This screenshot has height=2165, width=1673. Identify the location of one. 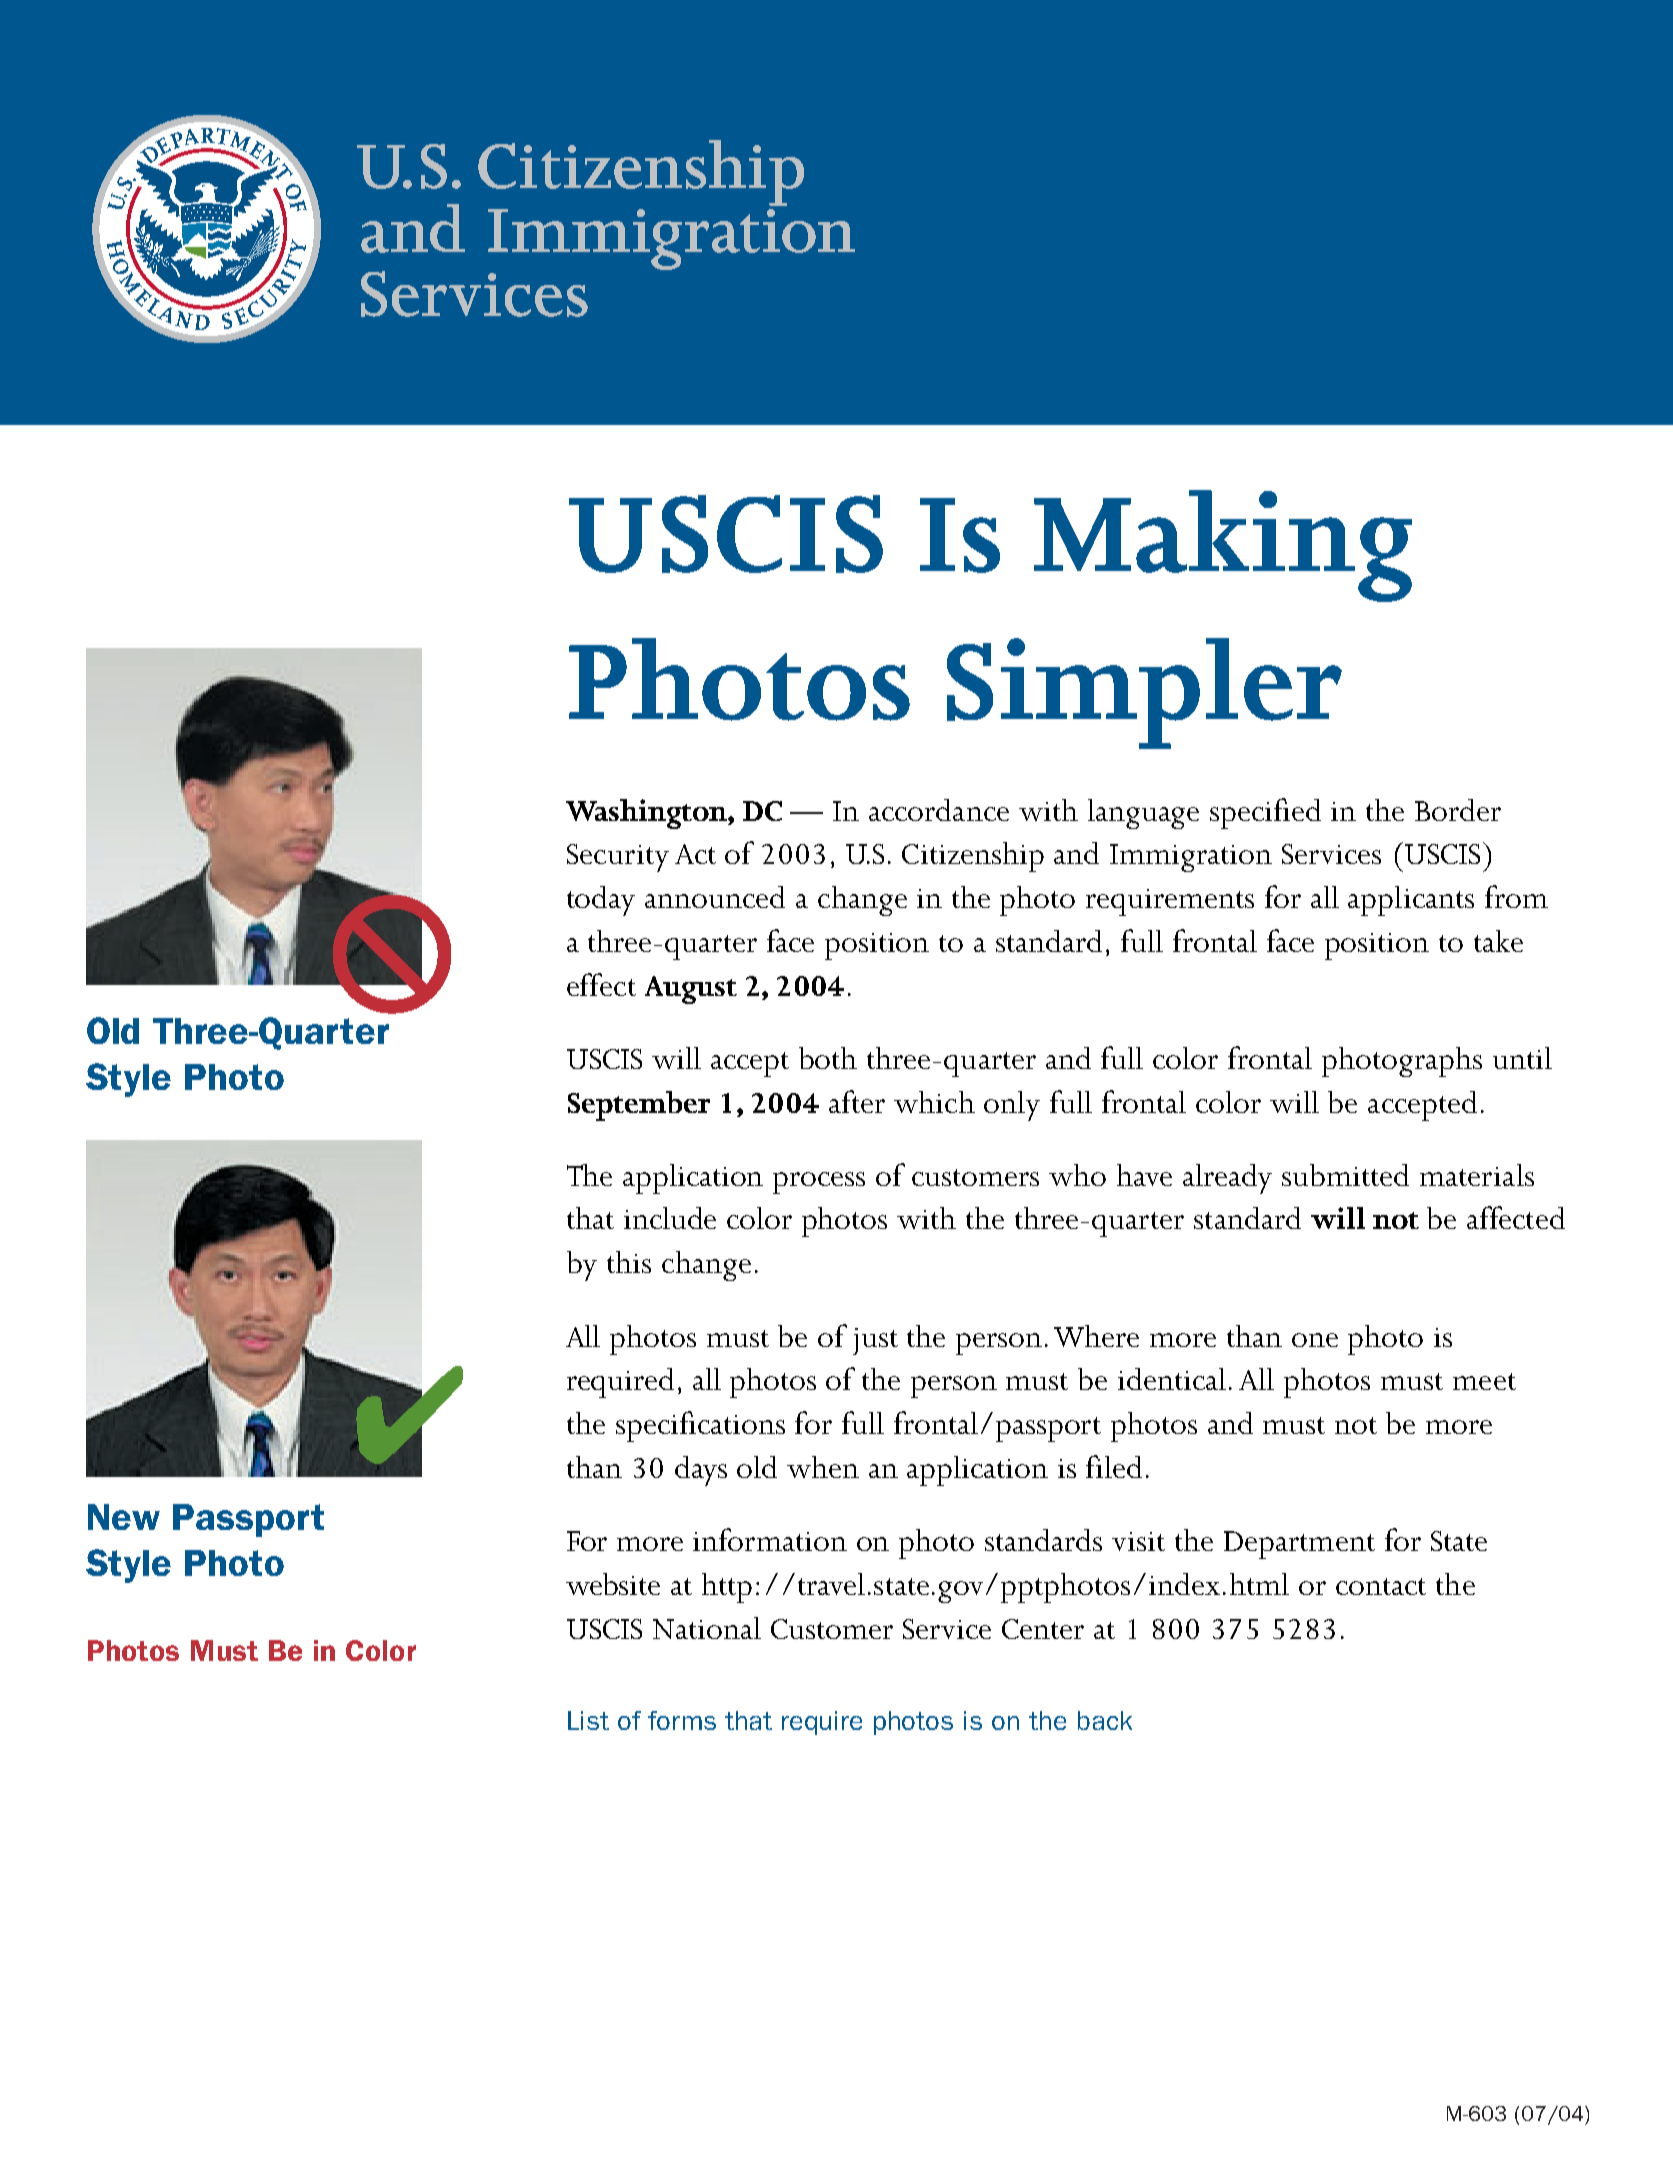
(1315, 1340).
